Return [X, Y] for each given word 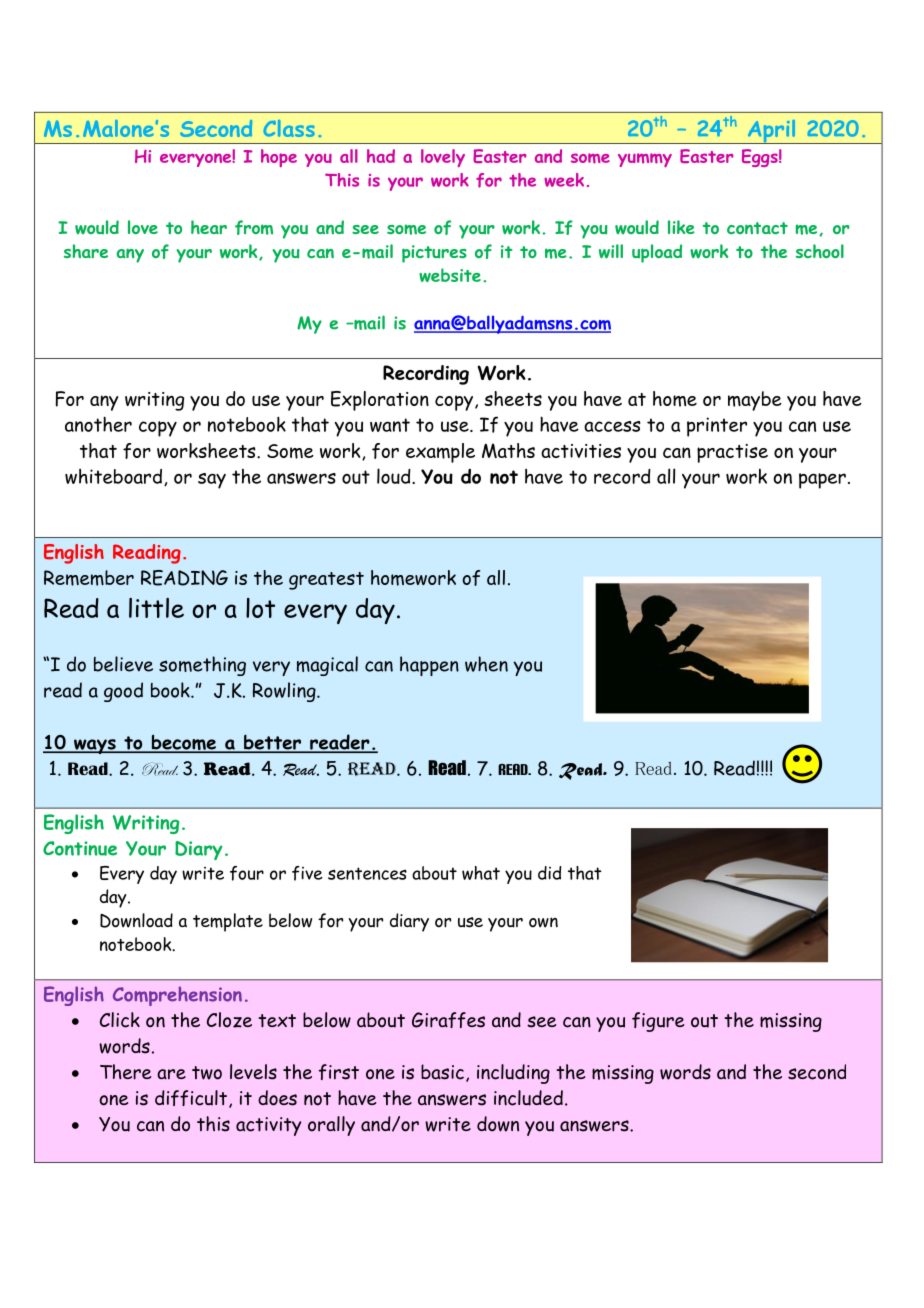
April [771, 131]
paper [822, 481]
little [156, 608]
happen [429, 666]
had [381, 156]
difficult [191, 1098]
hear [209, 227]
